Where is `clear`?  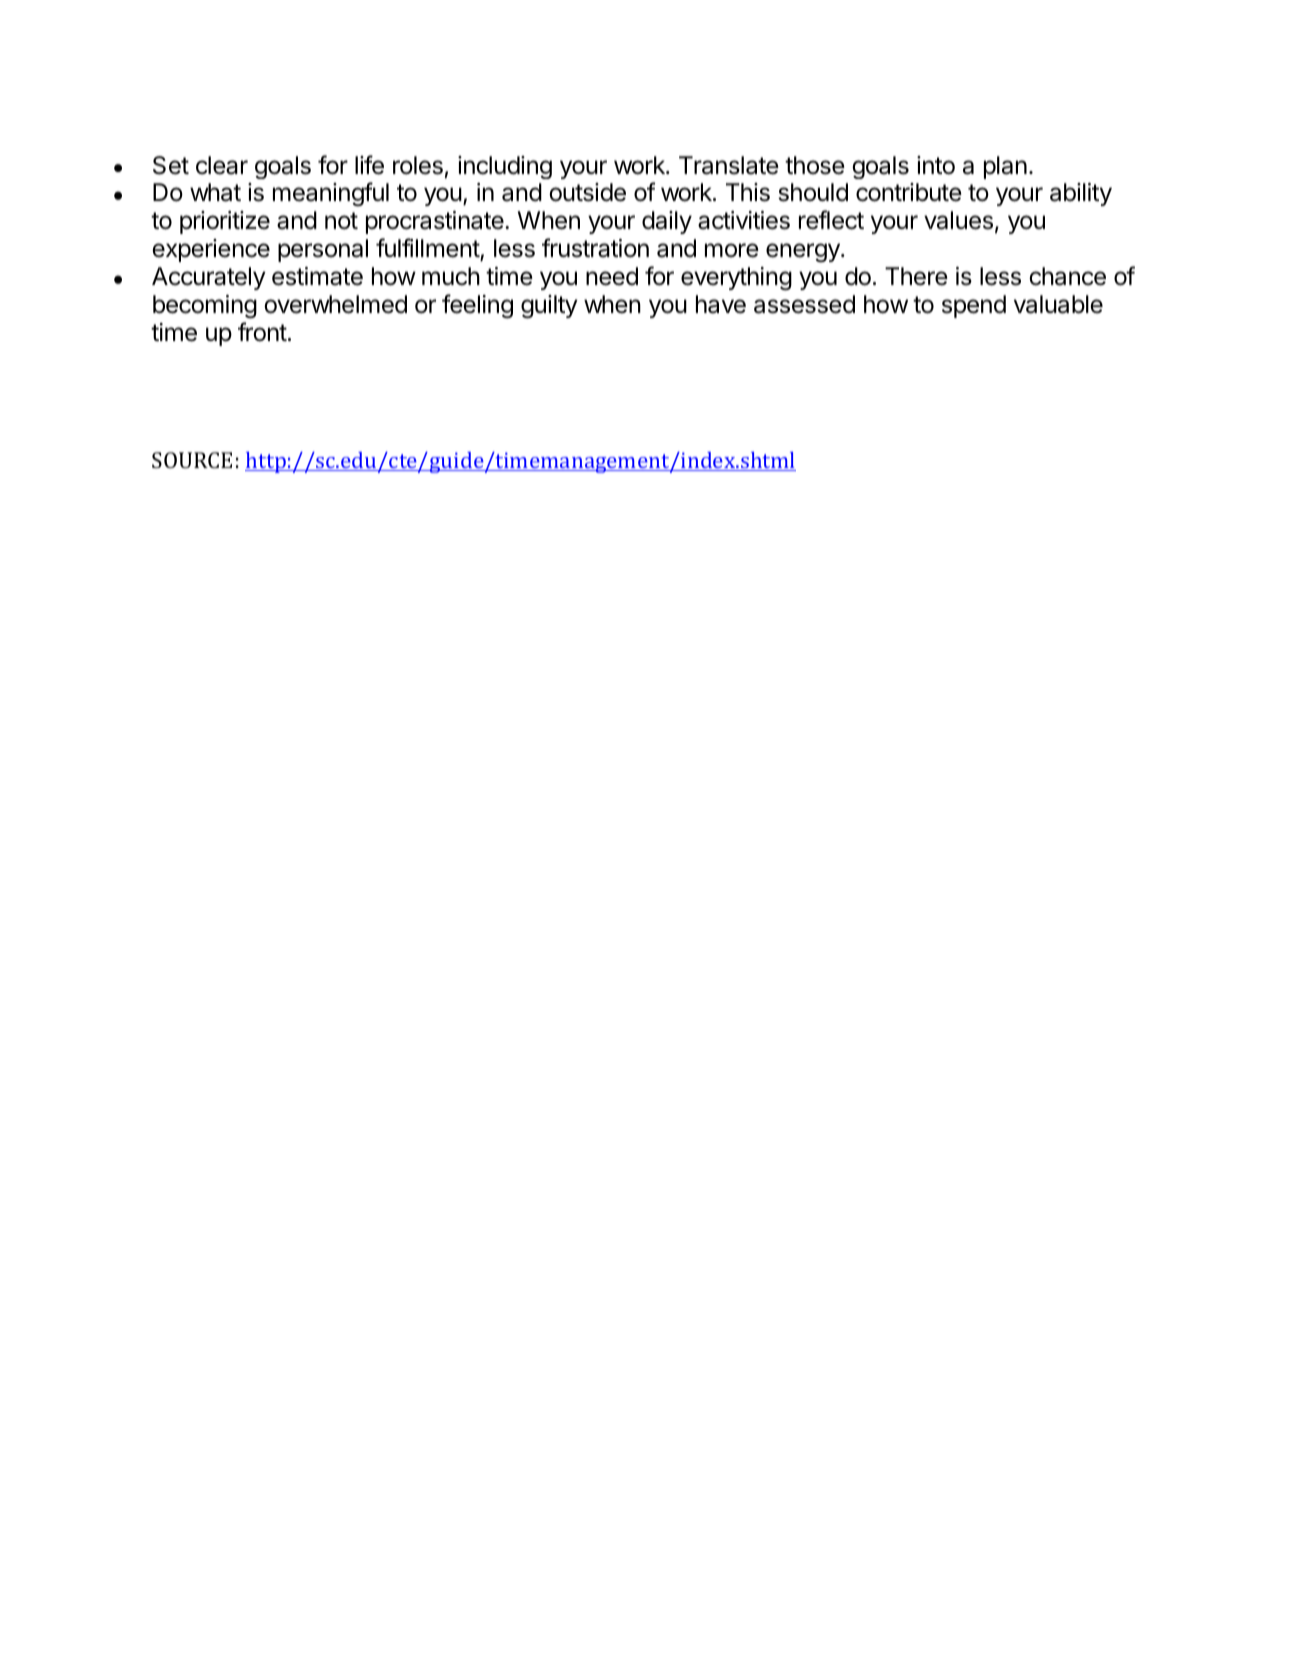
clear is located at coordinates (222, 165).
